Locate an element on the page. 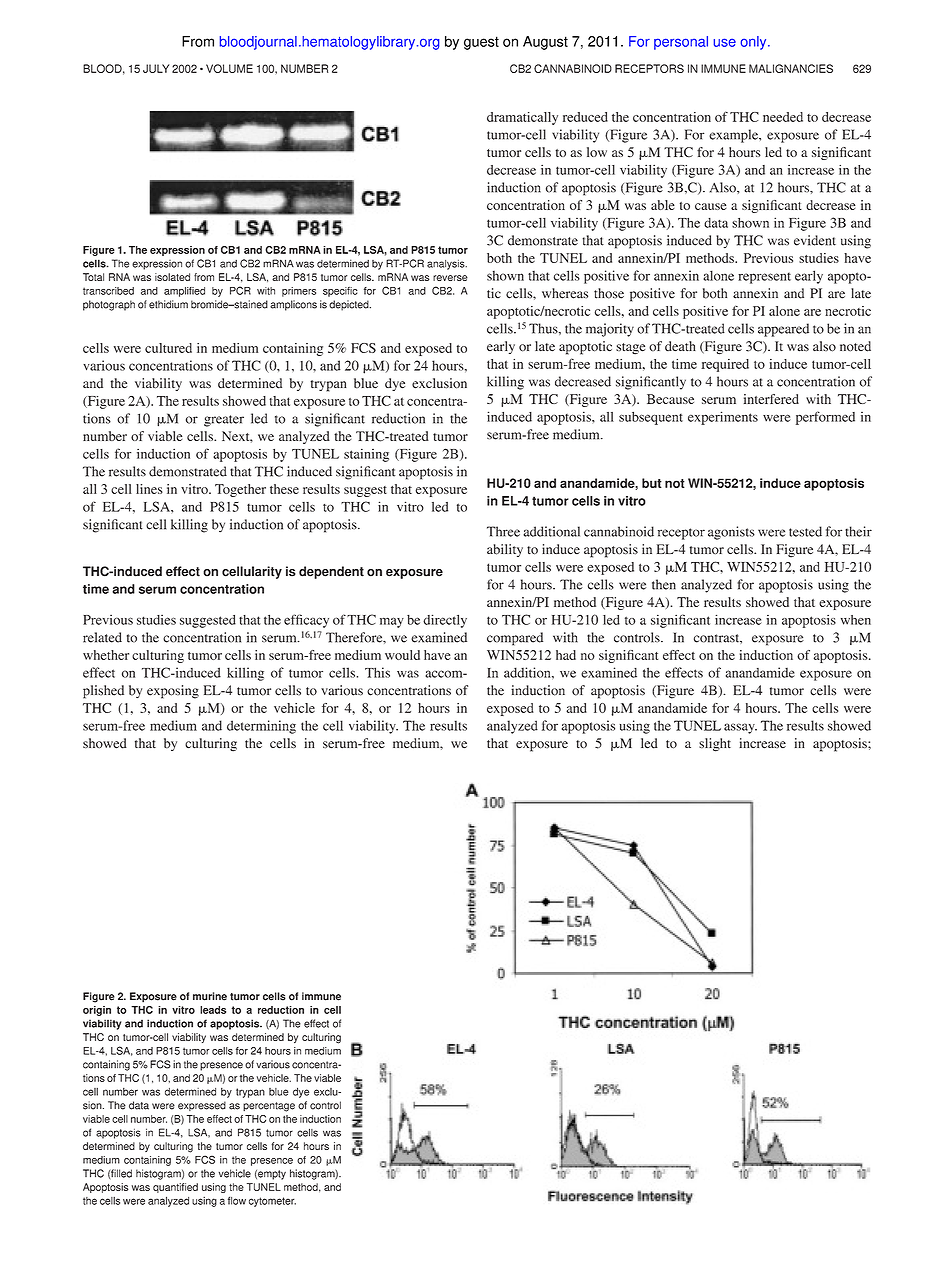  MALIGNANCIES is located at coordinates (791, 68).
